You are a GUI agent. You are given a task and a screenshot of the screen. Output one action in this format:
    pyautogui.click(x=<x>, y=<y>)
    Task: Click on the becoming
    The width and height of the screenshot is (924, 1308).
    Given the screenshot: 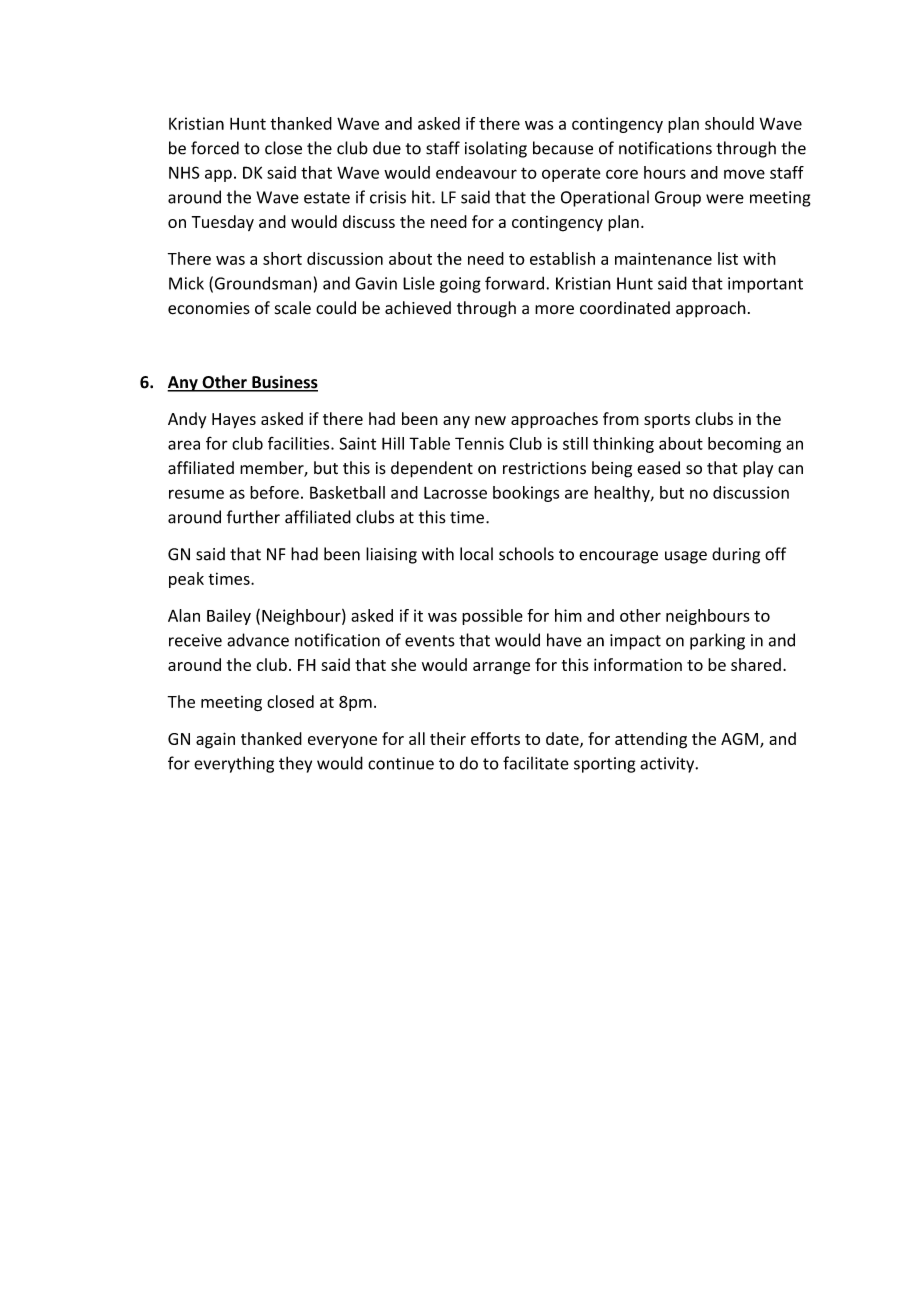 What is the action you would take?
    pyautogui.click(x=744, y=445)
